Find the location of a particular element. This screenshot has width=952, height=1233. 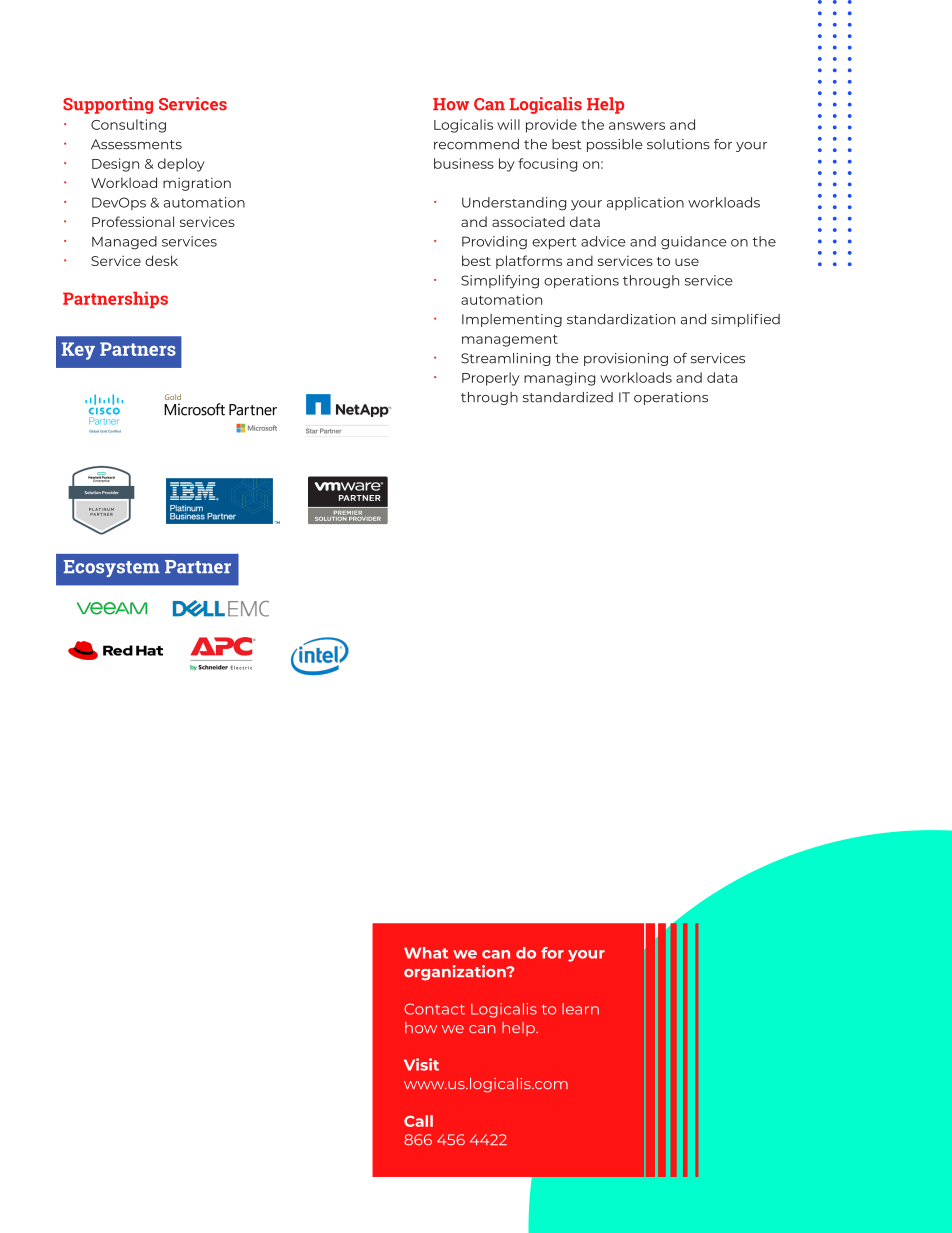

Ecosystem is located at coordinates (112, 568).
